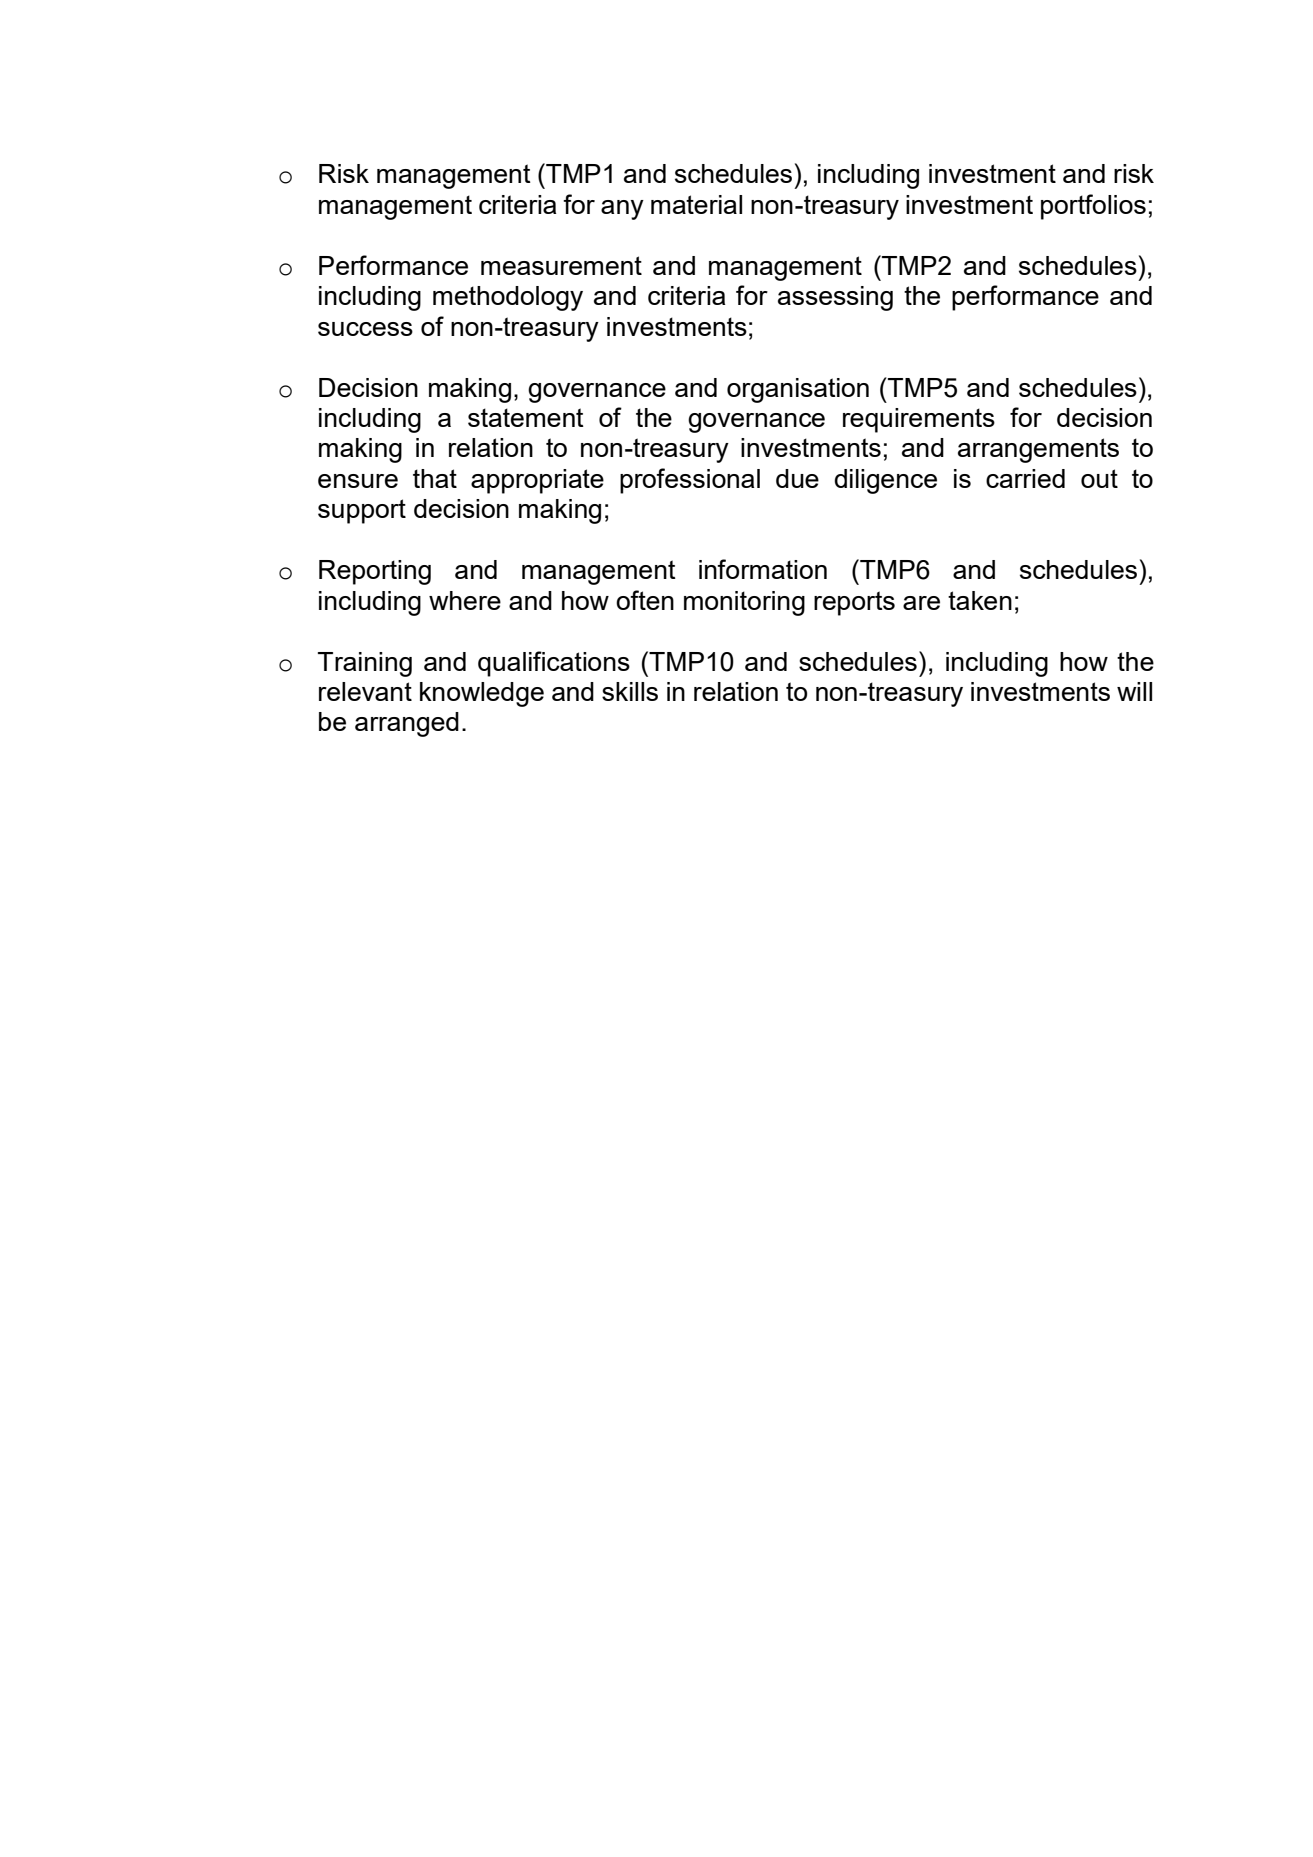  What do you see at coordinates (980, 600) in the document?
I see `taken` at bounding box center [980, 600].
